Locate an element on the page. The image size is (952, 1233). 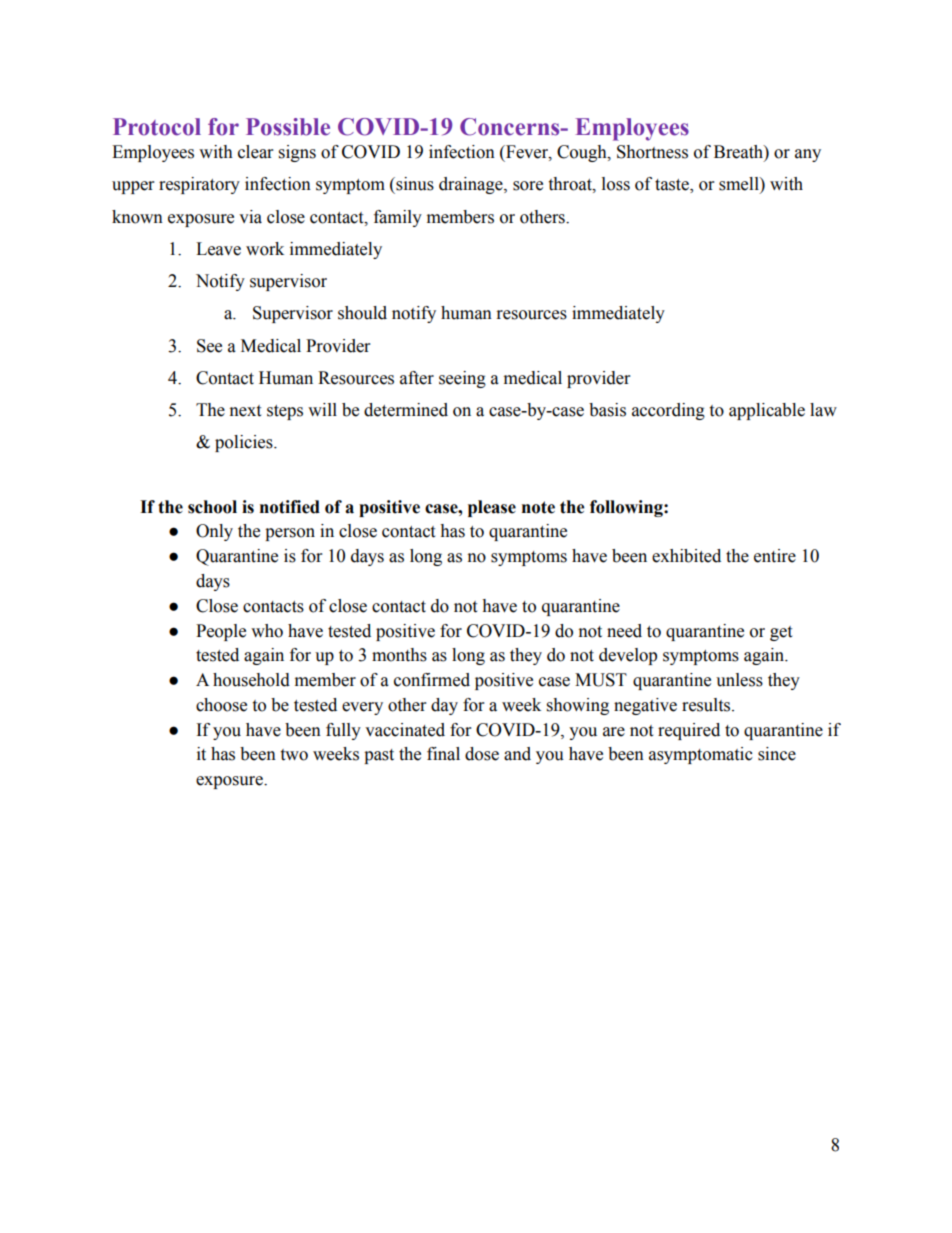
choose is located at coordinates (221, 705).
